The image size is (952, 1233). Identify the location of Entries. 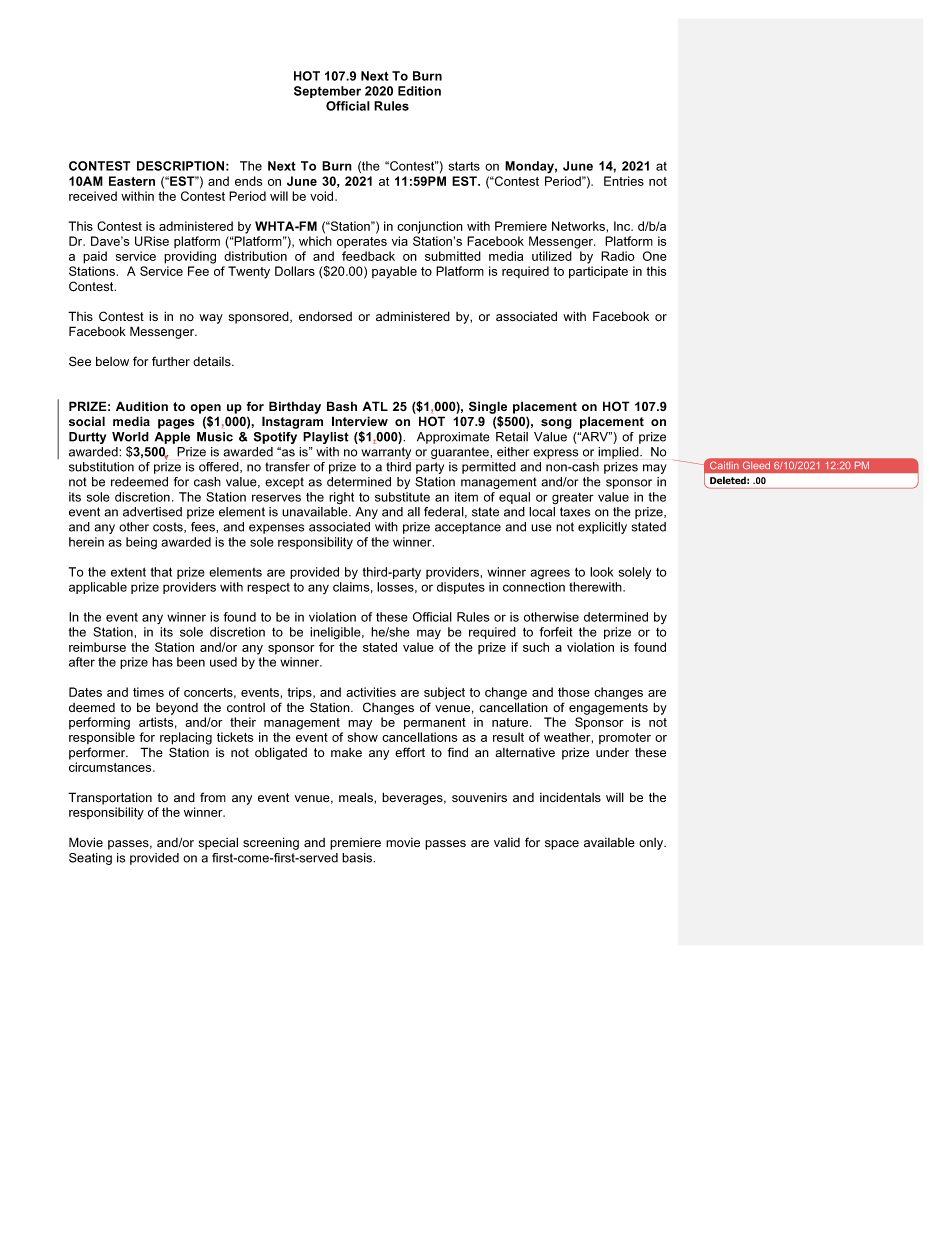
(624, 181).
